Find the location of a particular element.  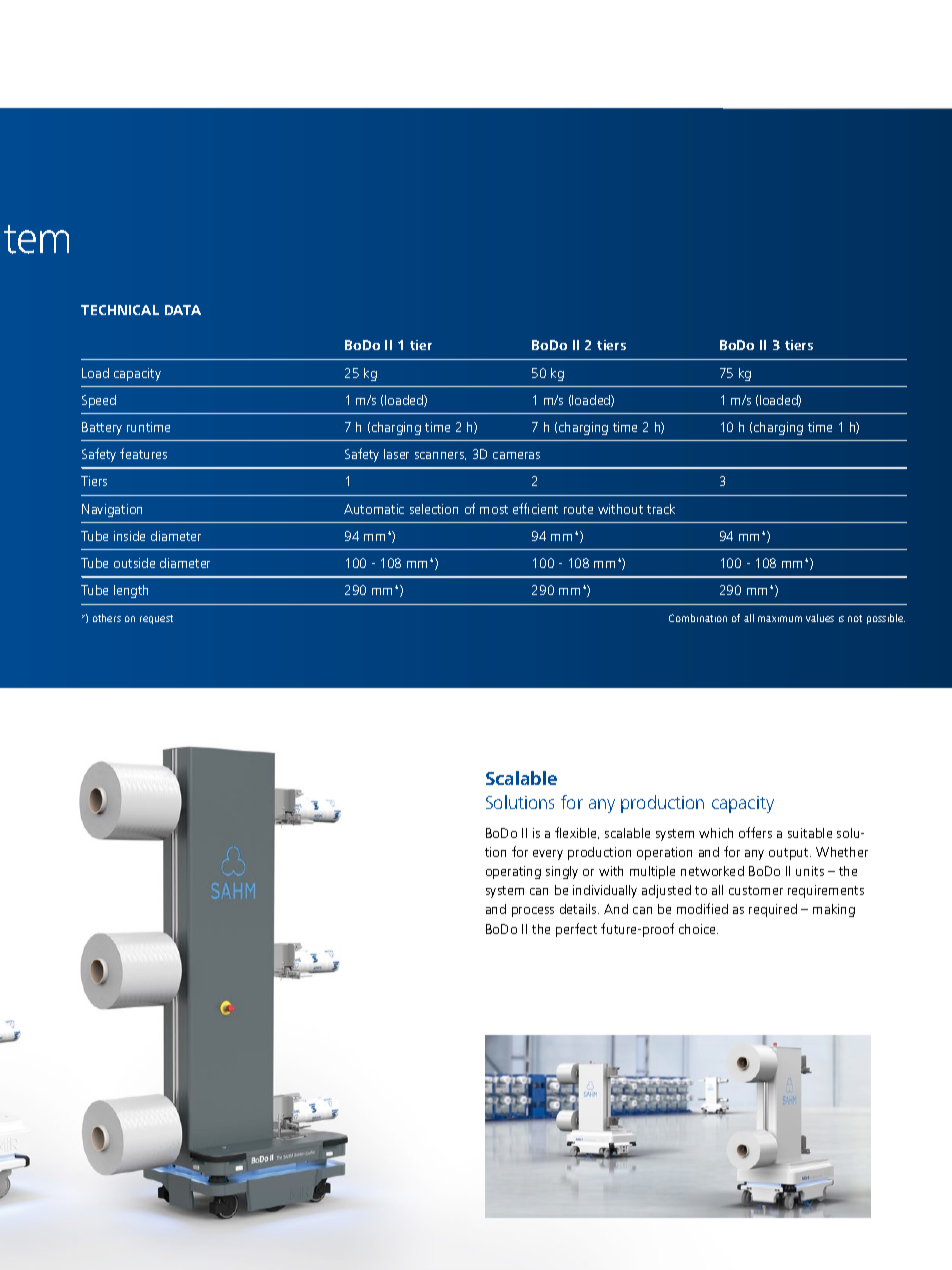

track is located at coordinates (661, 509).
